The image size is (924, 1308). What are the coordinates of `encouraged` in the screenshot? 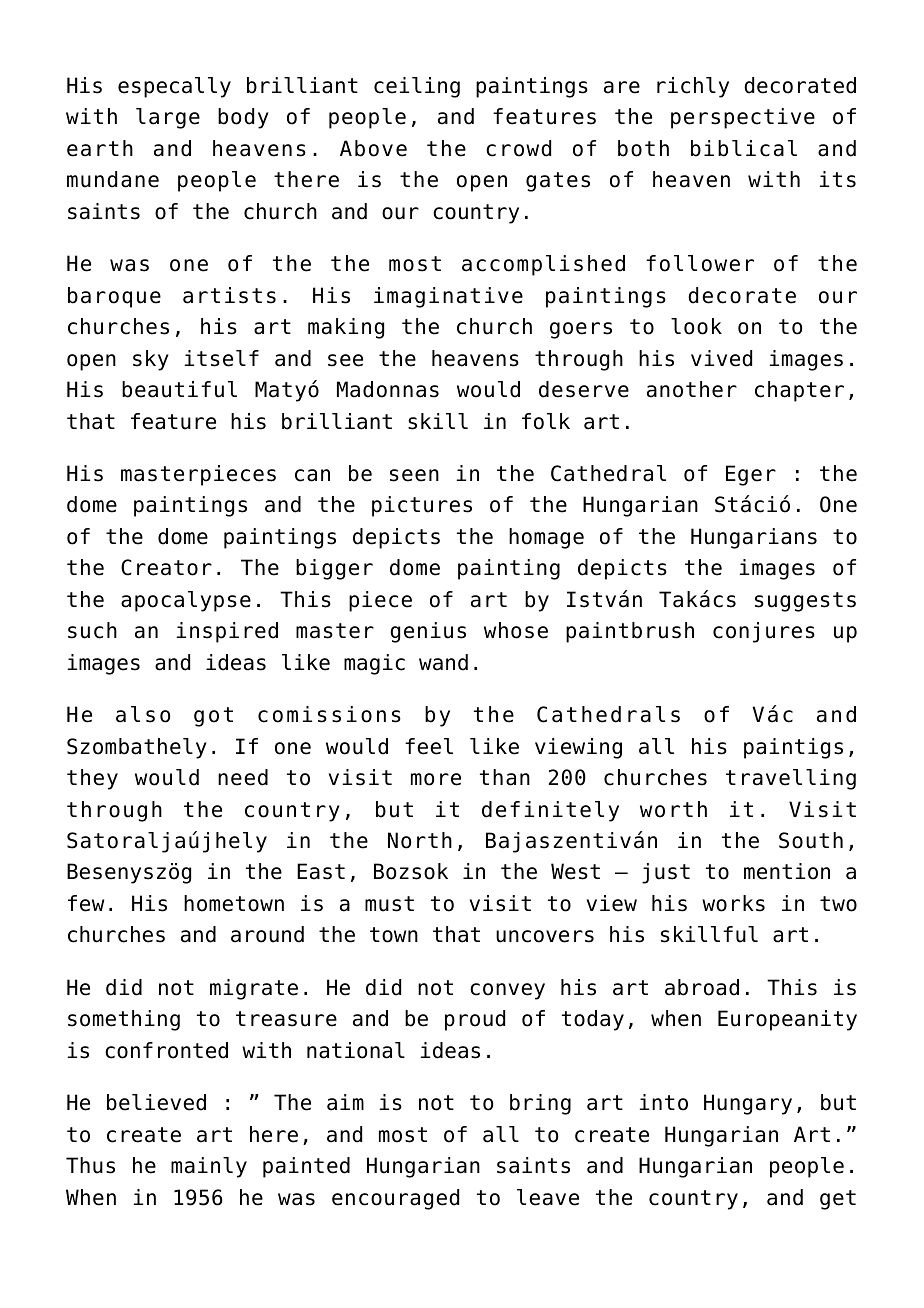 It's located at (395, 1199).
